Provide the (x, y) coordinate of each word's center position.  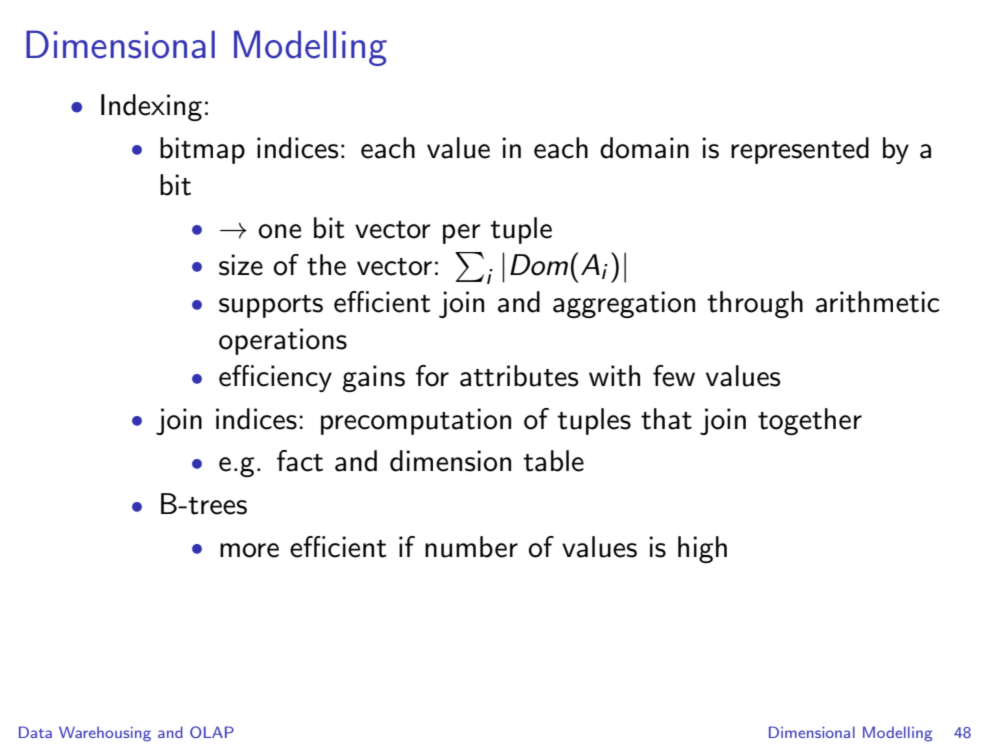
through (755, 304)
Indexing (151, 107)
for (432, 376)
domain (644, 148)
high (702, 549)
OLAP (212, 732)
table (553, 461)
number (471, 547)
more (249, 550)
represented (800, 150)
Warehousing (105, 734)
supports (271, 306)
